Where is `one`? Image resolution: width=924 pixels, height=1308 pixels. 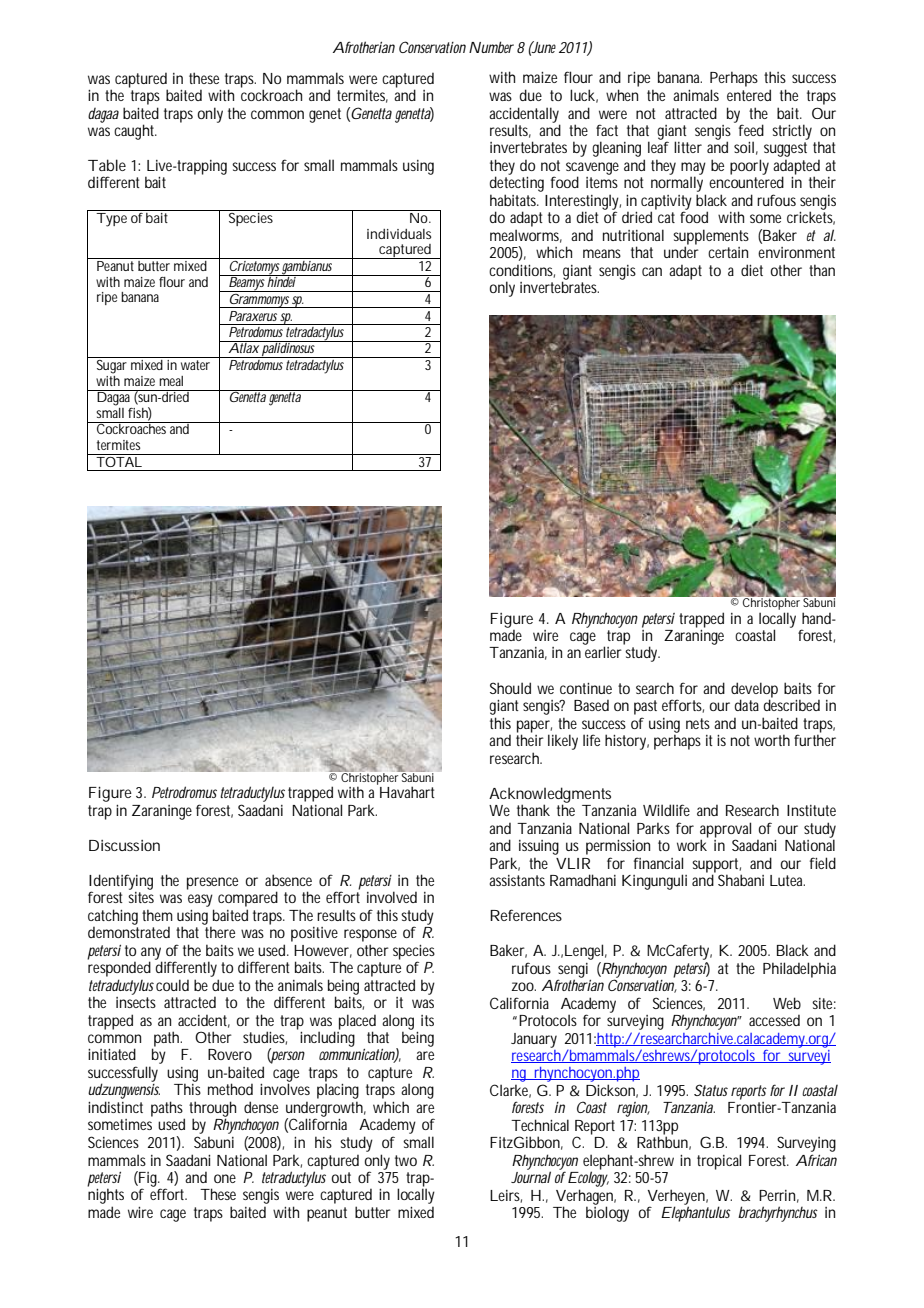 one is located at coordinates (225, 1178).
